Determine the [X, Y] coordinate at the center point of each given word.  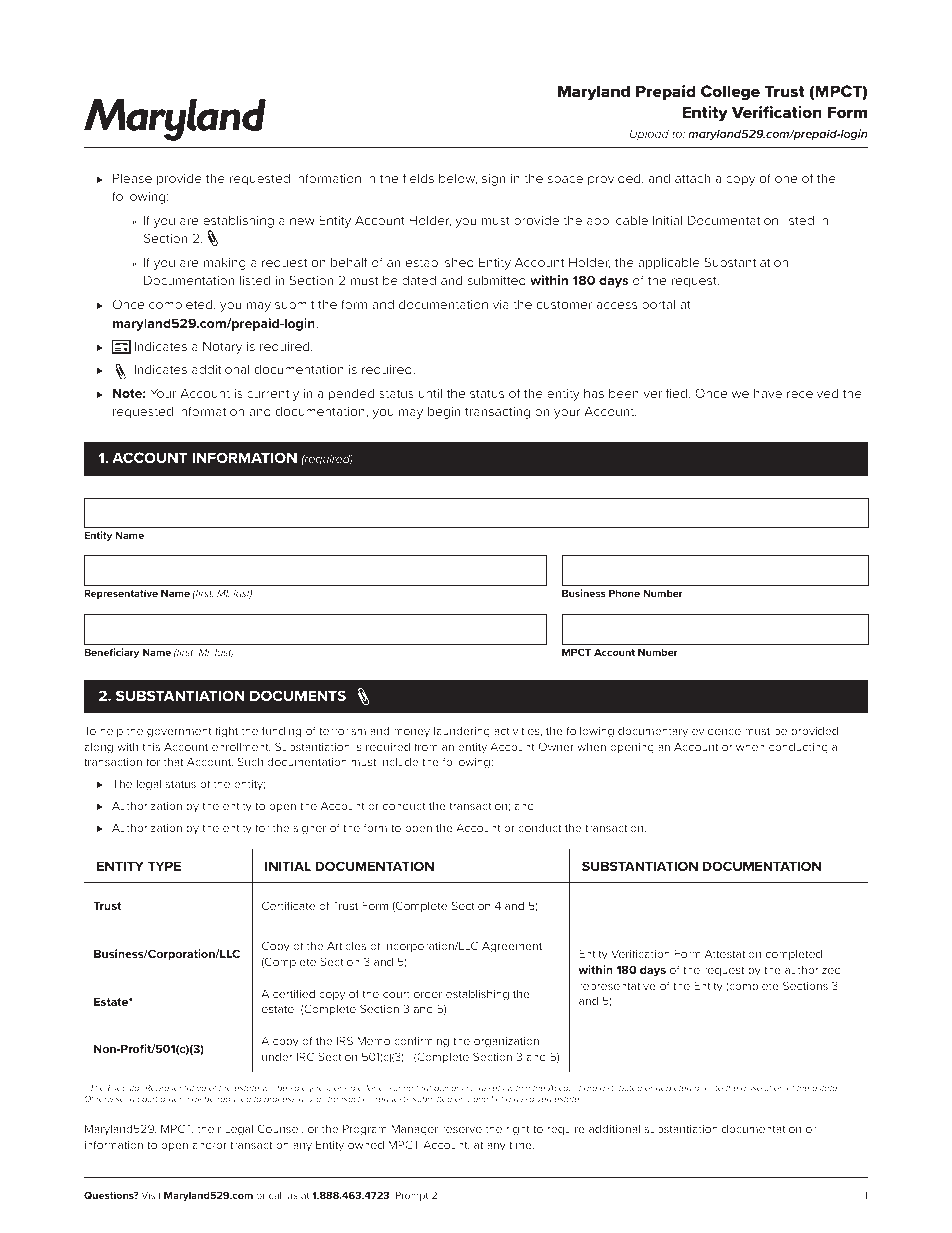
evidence [716, 731]
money [412, 733]
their [209, 1129]
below [458, 179]
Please [132, 178]
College [730, 93]
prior [703, 1089]
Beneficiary [111, 653]
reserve [462, 1130]
